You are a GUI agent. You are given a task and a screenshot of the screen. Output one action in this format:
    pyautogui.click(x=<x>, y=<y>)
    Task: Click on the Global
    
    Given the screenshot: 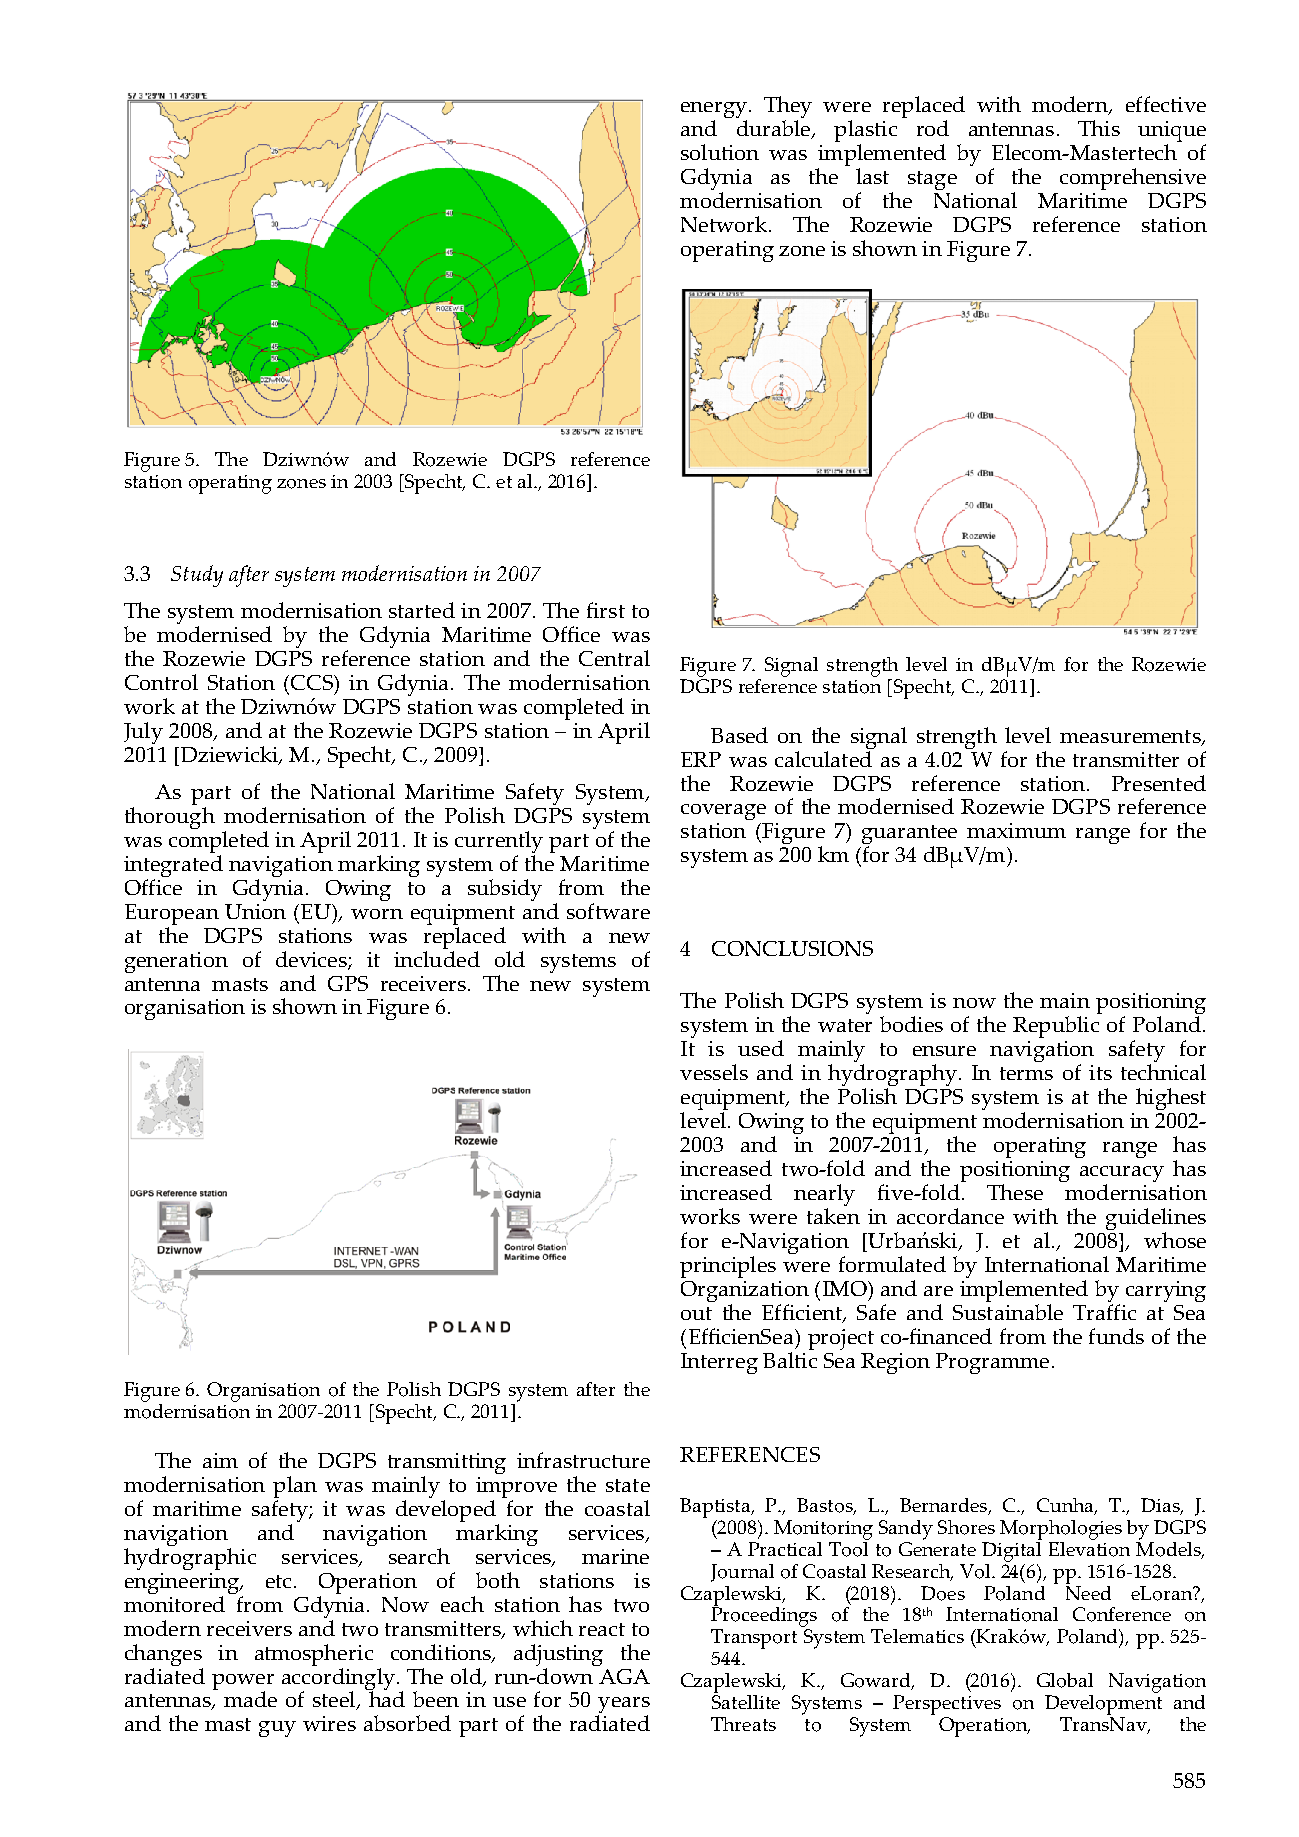 What is the action you would take?
    pyautogui.click(x=1065, y=1680)
